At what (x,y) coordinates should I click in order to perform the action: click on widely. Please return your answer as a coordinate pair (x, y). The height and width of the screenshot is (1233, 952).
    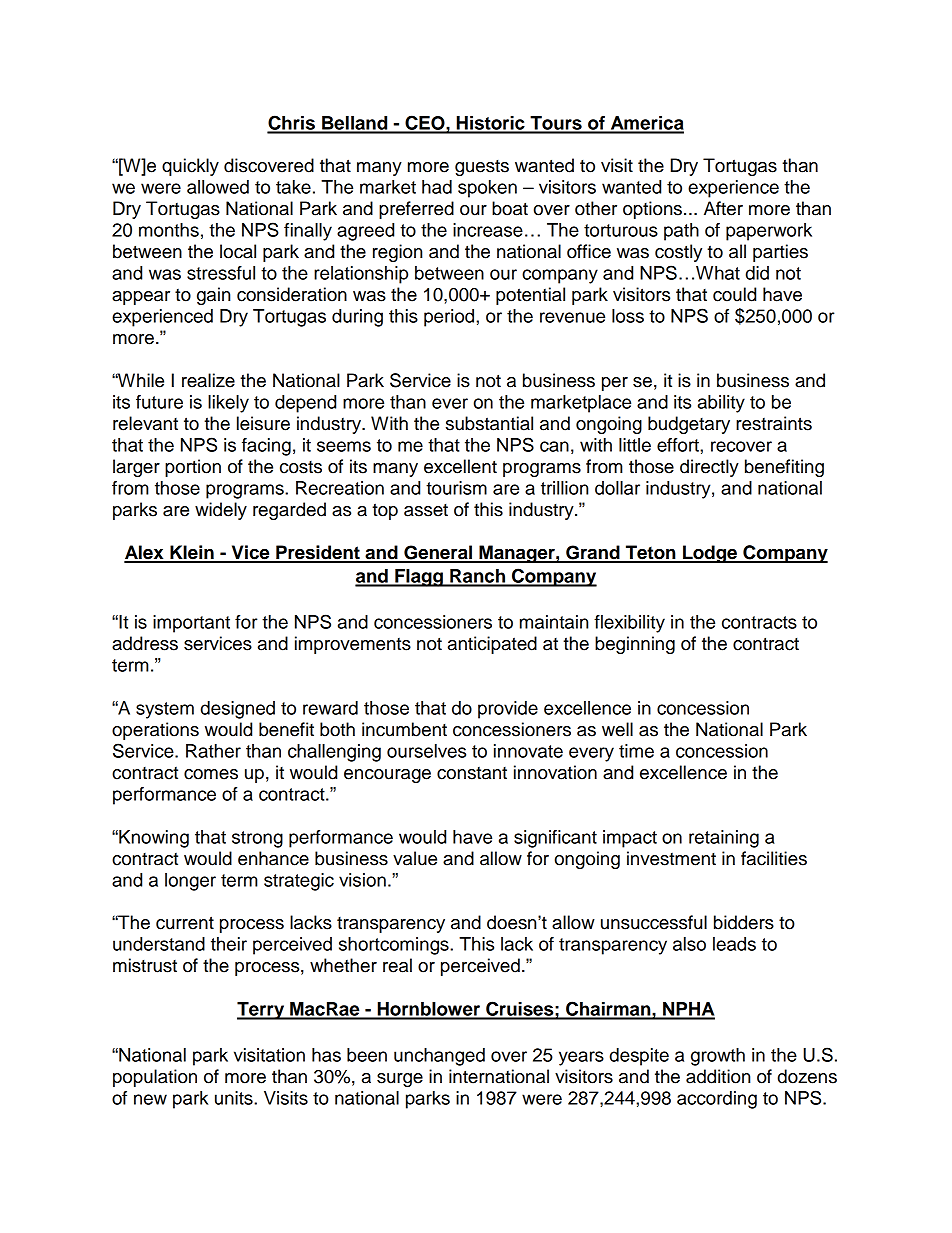
    Looking at the image, I should click on (221, 511).
